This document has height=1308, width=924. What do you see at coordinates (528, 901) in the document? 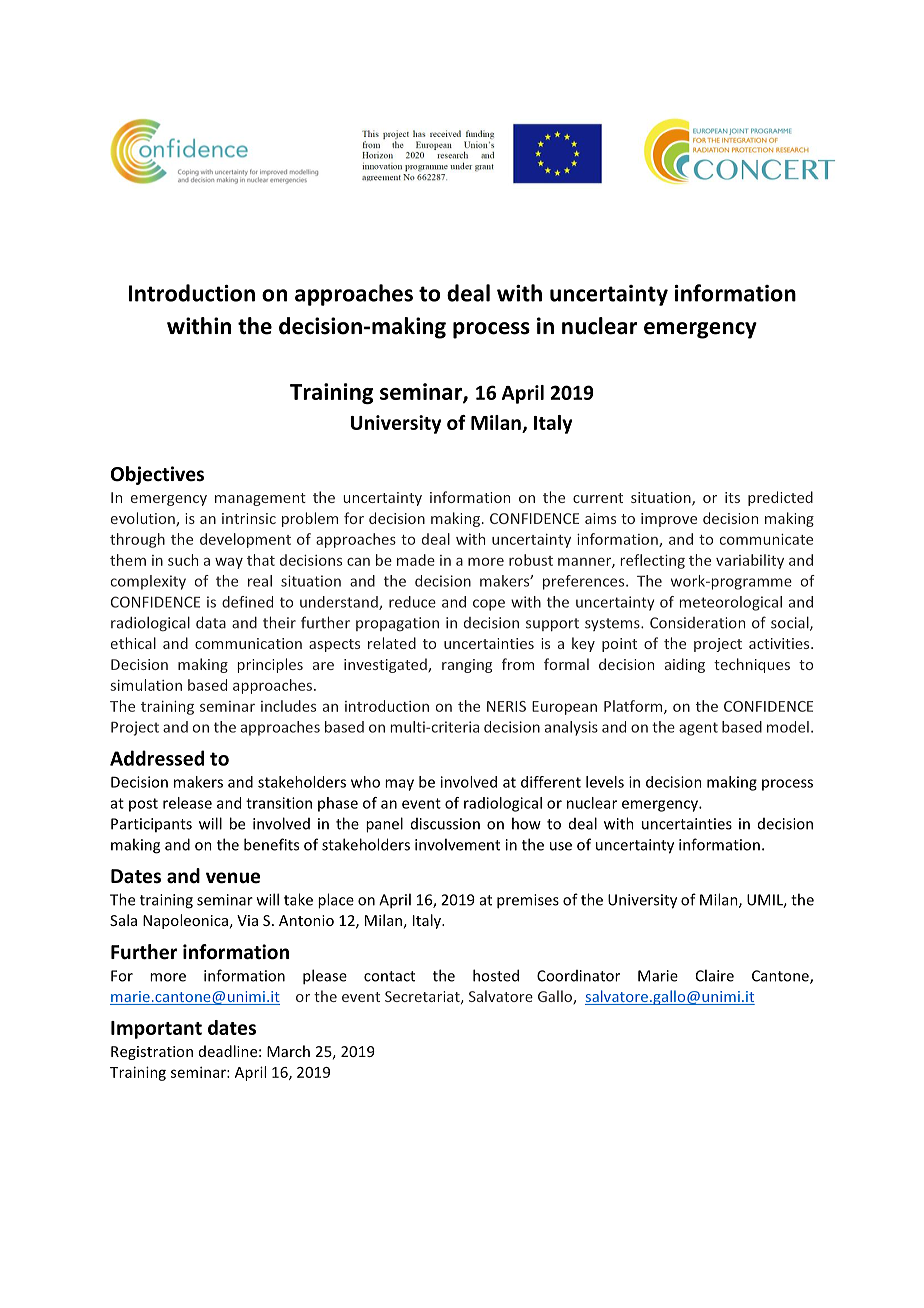
I see `premises` at bounding box center [528, 901].
